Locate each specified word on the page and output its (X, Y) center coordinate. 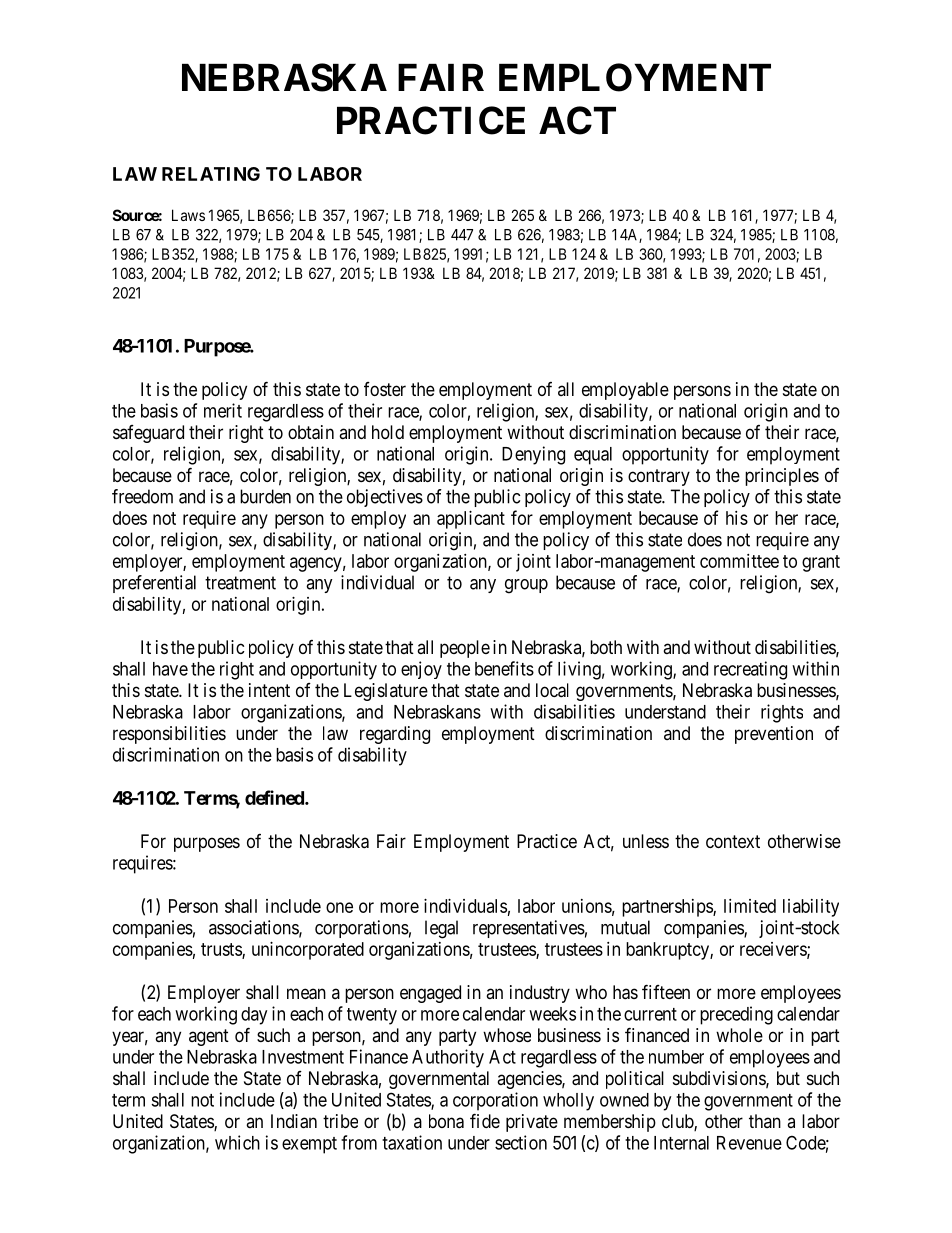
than (765, 1121)
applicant (471, 520)
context (733, 841)
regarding (395, 735)
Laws (188, 215)
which (237, 1142)
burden (265, 496)
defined (275, 797)
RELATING (211, 174)
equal (593, 456)
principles (782, 477)
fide (485, 1120)
